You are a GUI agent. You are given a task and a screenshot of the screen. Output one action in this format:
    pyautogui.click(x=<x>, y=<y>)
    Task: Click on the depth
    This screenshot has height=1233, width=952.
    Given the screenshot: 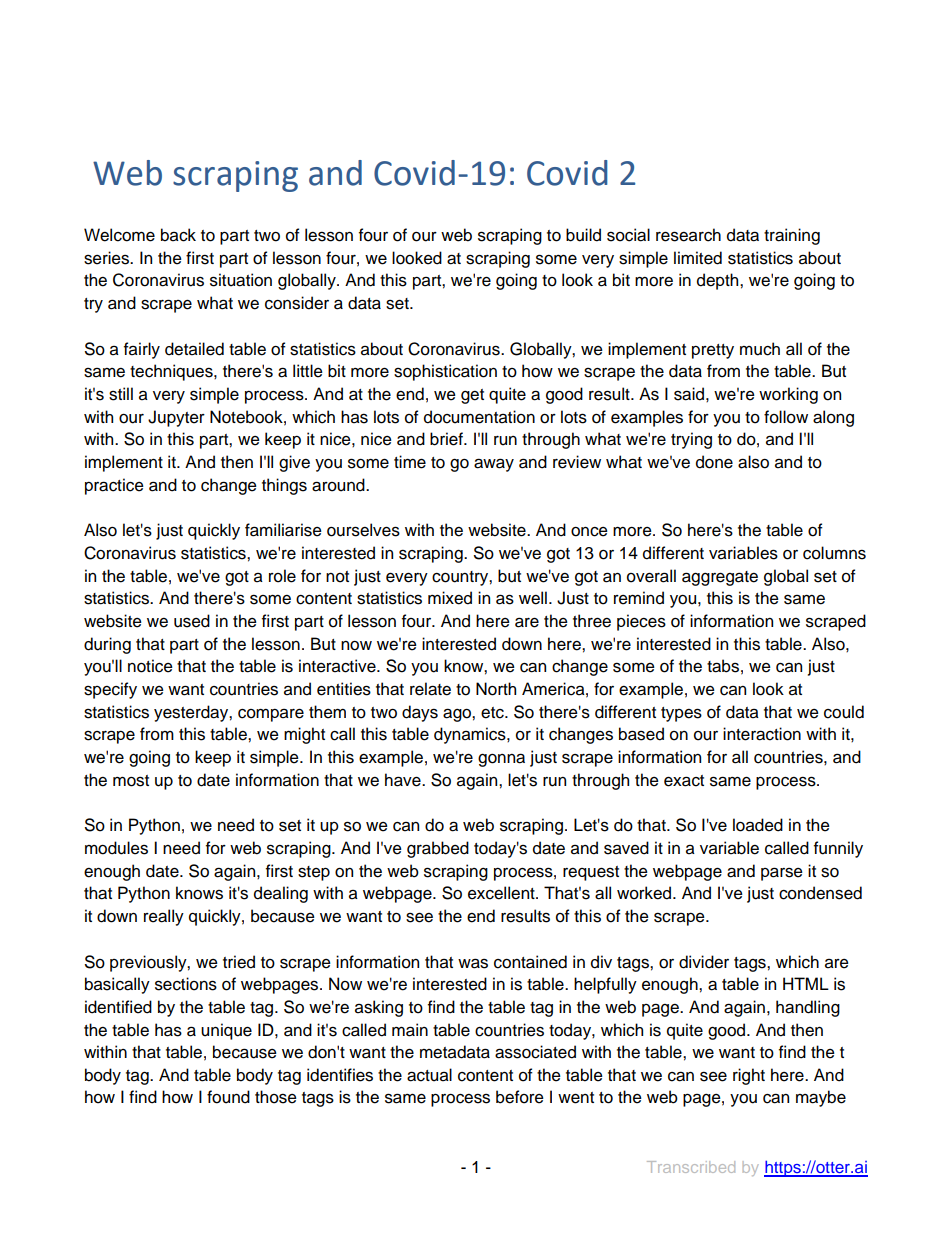 What is the action you would take?
    pyautogui.click(x=719, y=281)
